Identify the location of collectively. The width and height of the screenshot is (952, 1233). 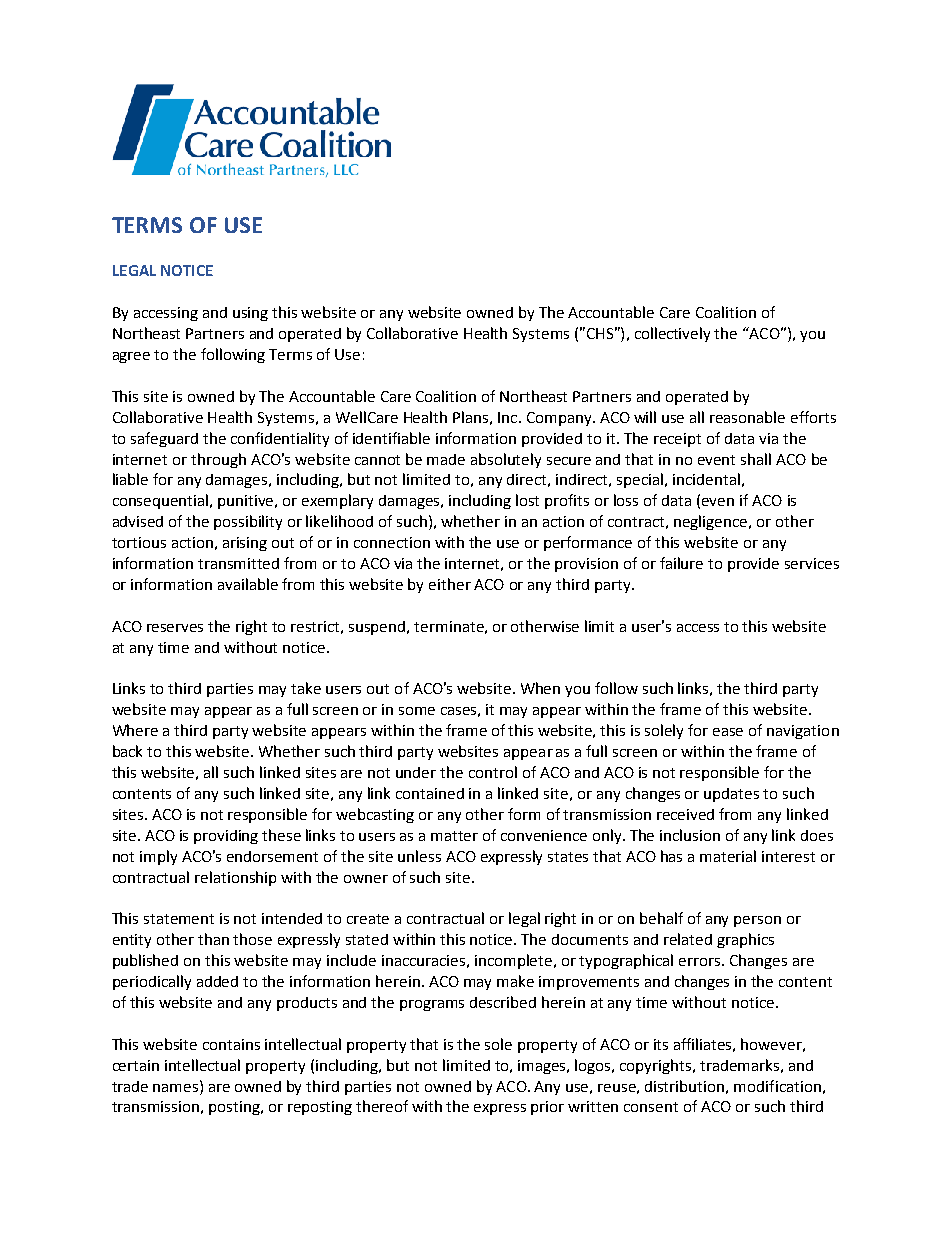
(672, 334).
